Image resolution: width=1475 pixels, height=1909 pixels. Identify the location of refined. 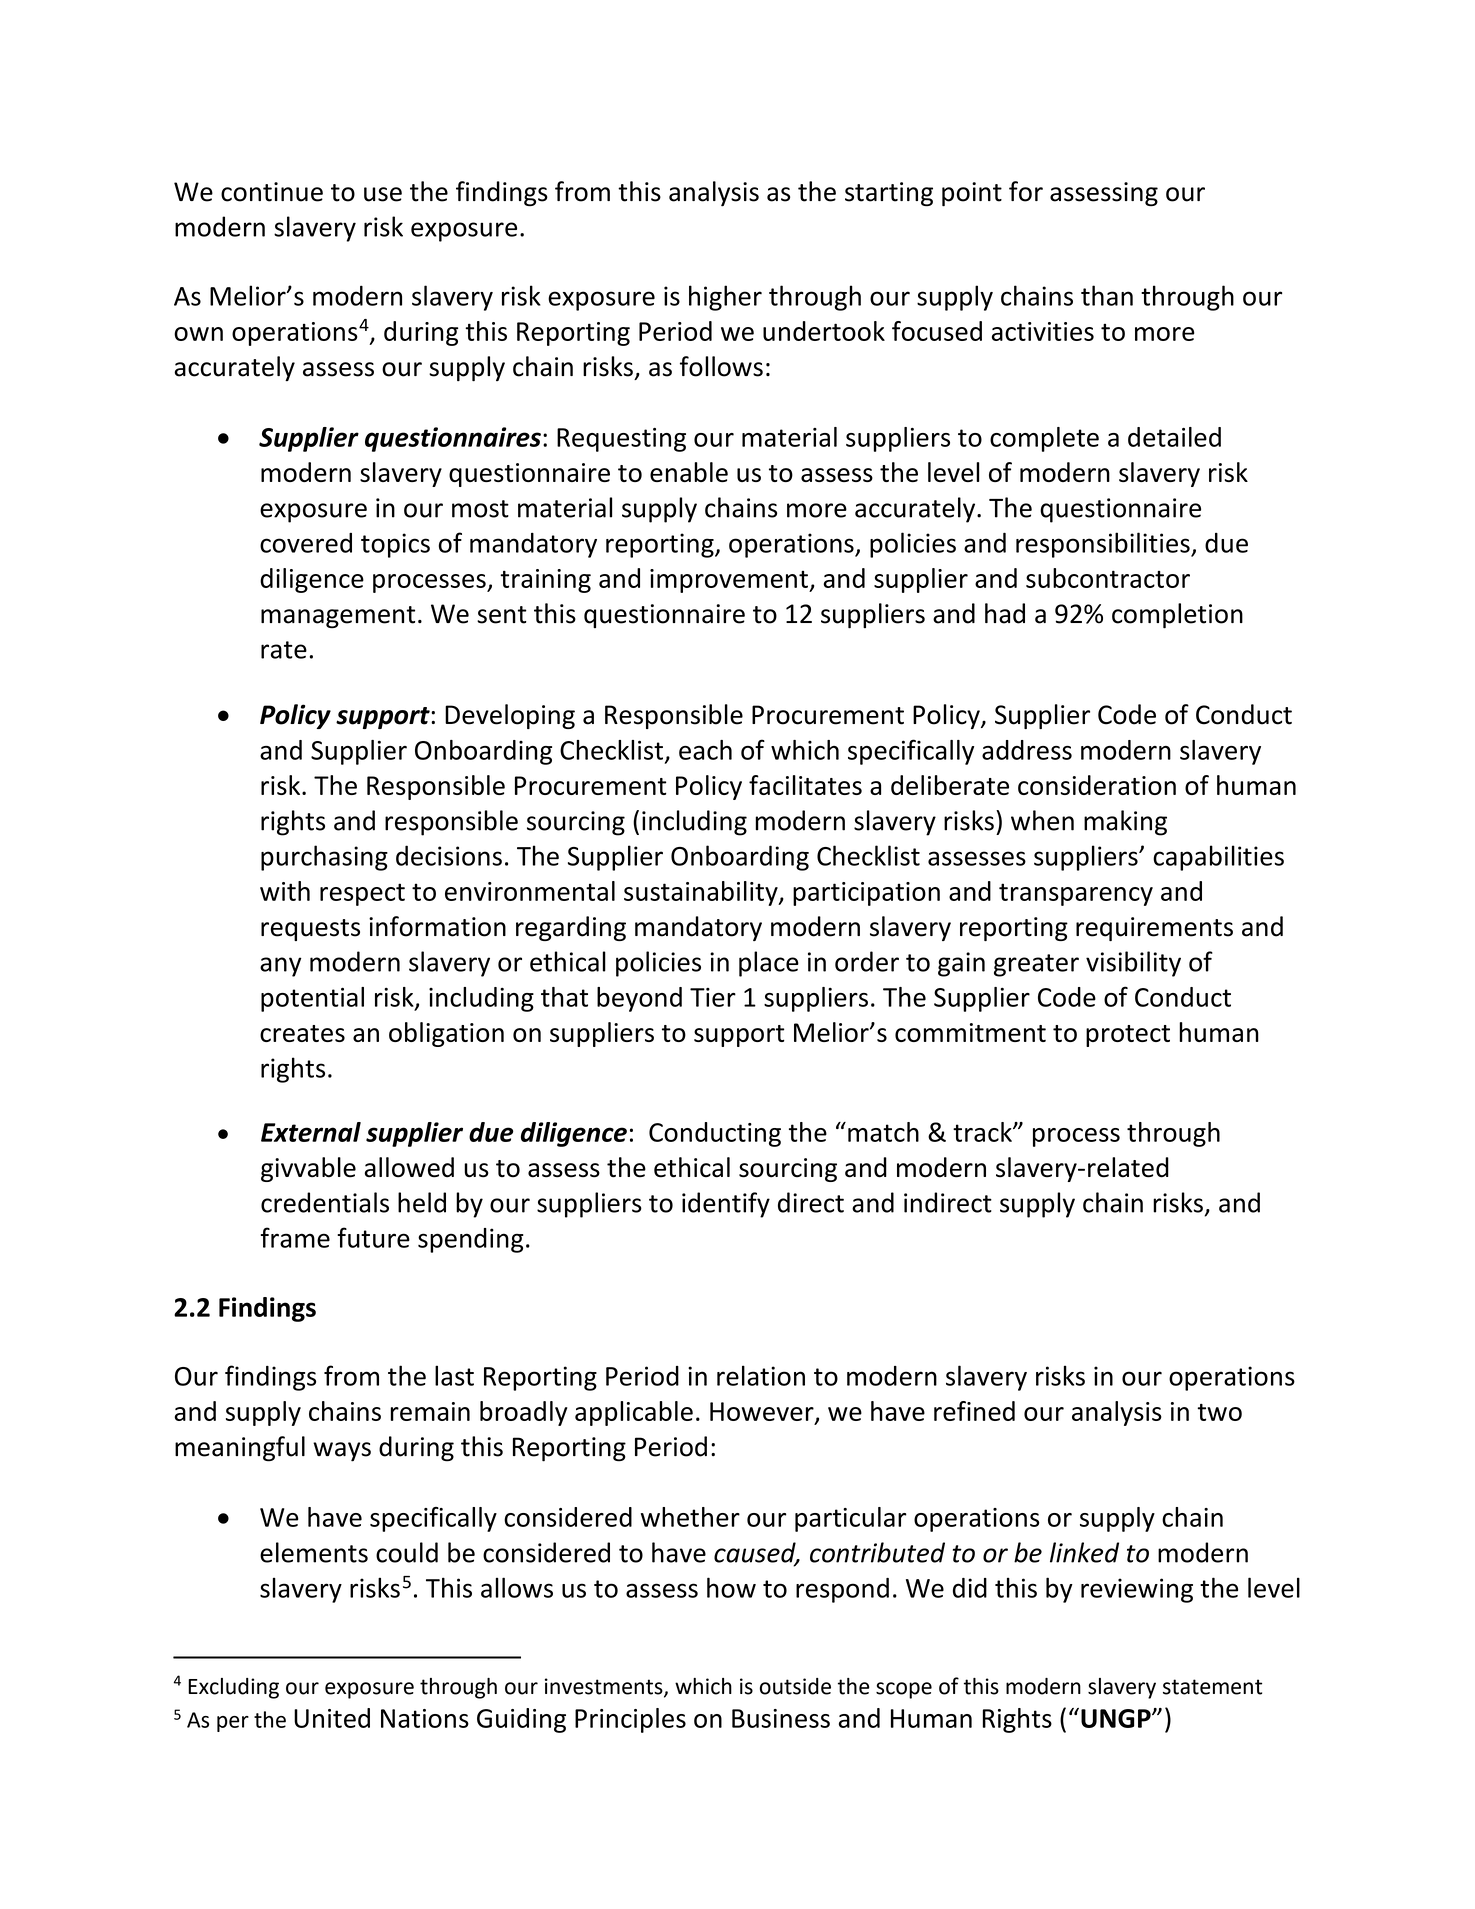
(974, 1411).
